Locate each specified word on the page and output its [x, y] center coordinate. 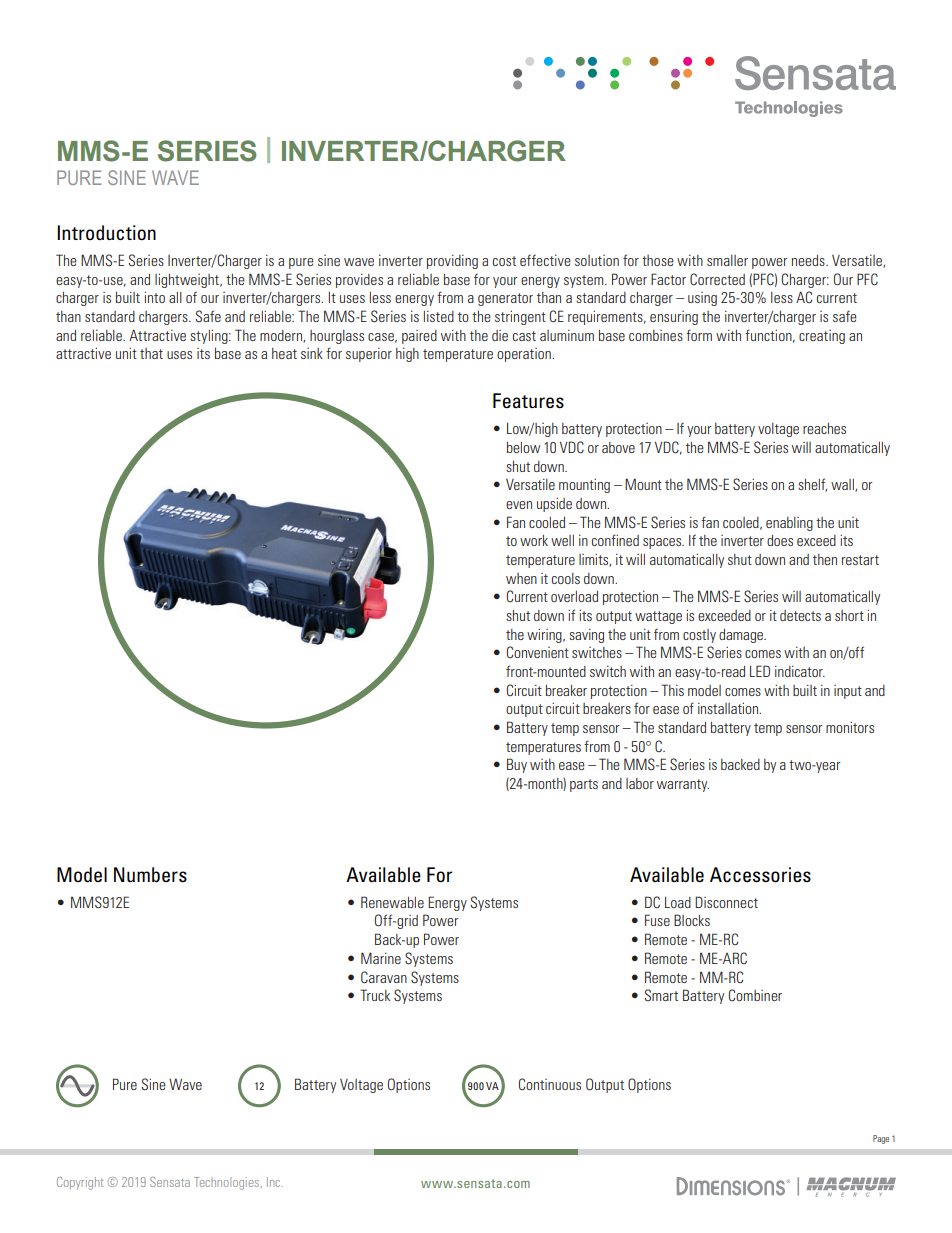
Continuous [550, 1084]
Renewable [392, 902]
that [151, 353]
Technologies [228, 1183]
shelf [812, 485]
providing [452, 262]
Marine [381, 958]
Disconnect [726, 902]
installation [729, 708]
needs [809, 260]
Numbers [150, 875]
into [154, 297]
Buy [517, 765]
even [519, 505]
